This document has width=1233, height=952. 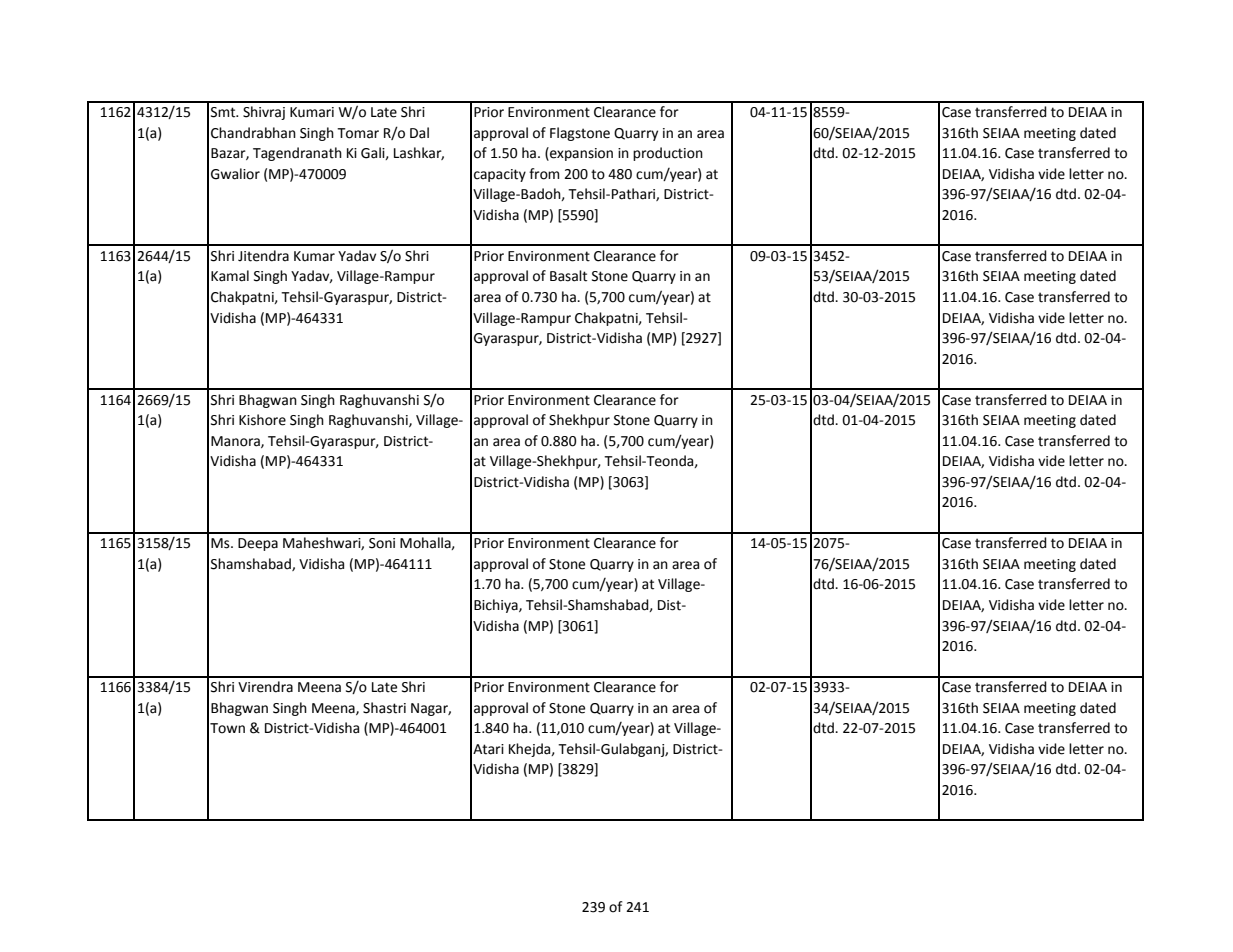 What do you see at coordinates (568, 276) in the document?
I see `Basalt` at bounding box center [568, 276].
